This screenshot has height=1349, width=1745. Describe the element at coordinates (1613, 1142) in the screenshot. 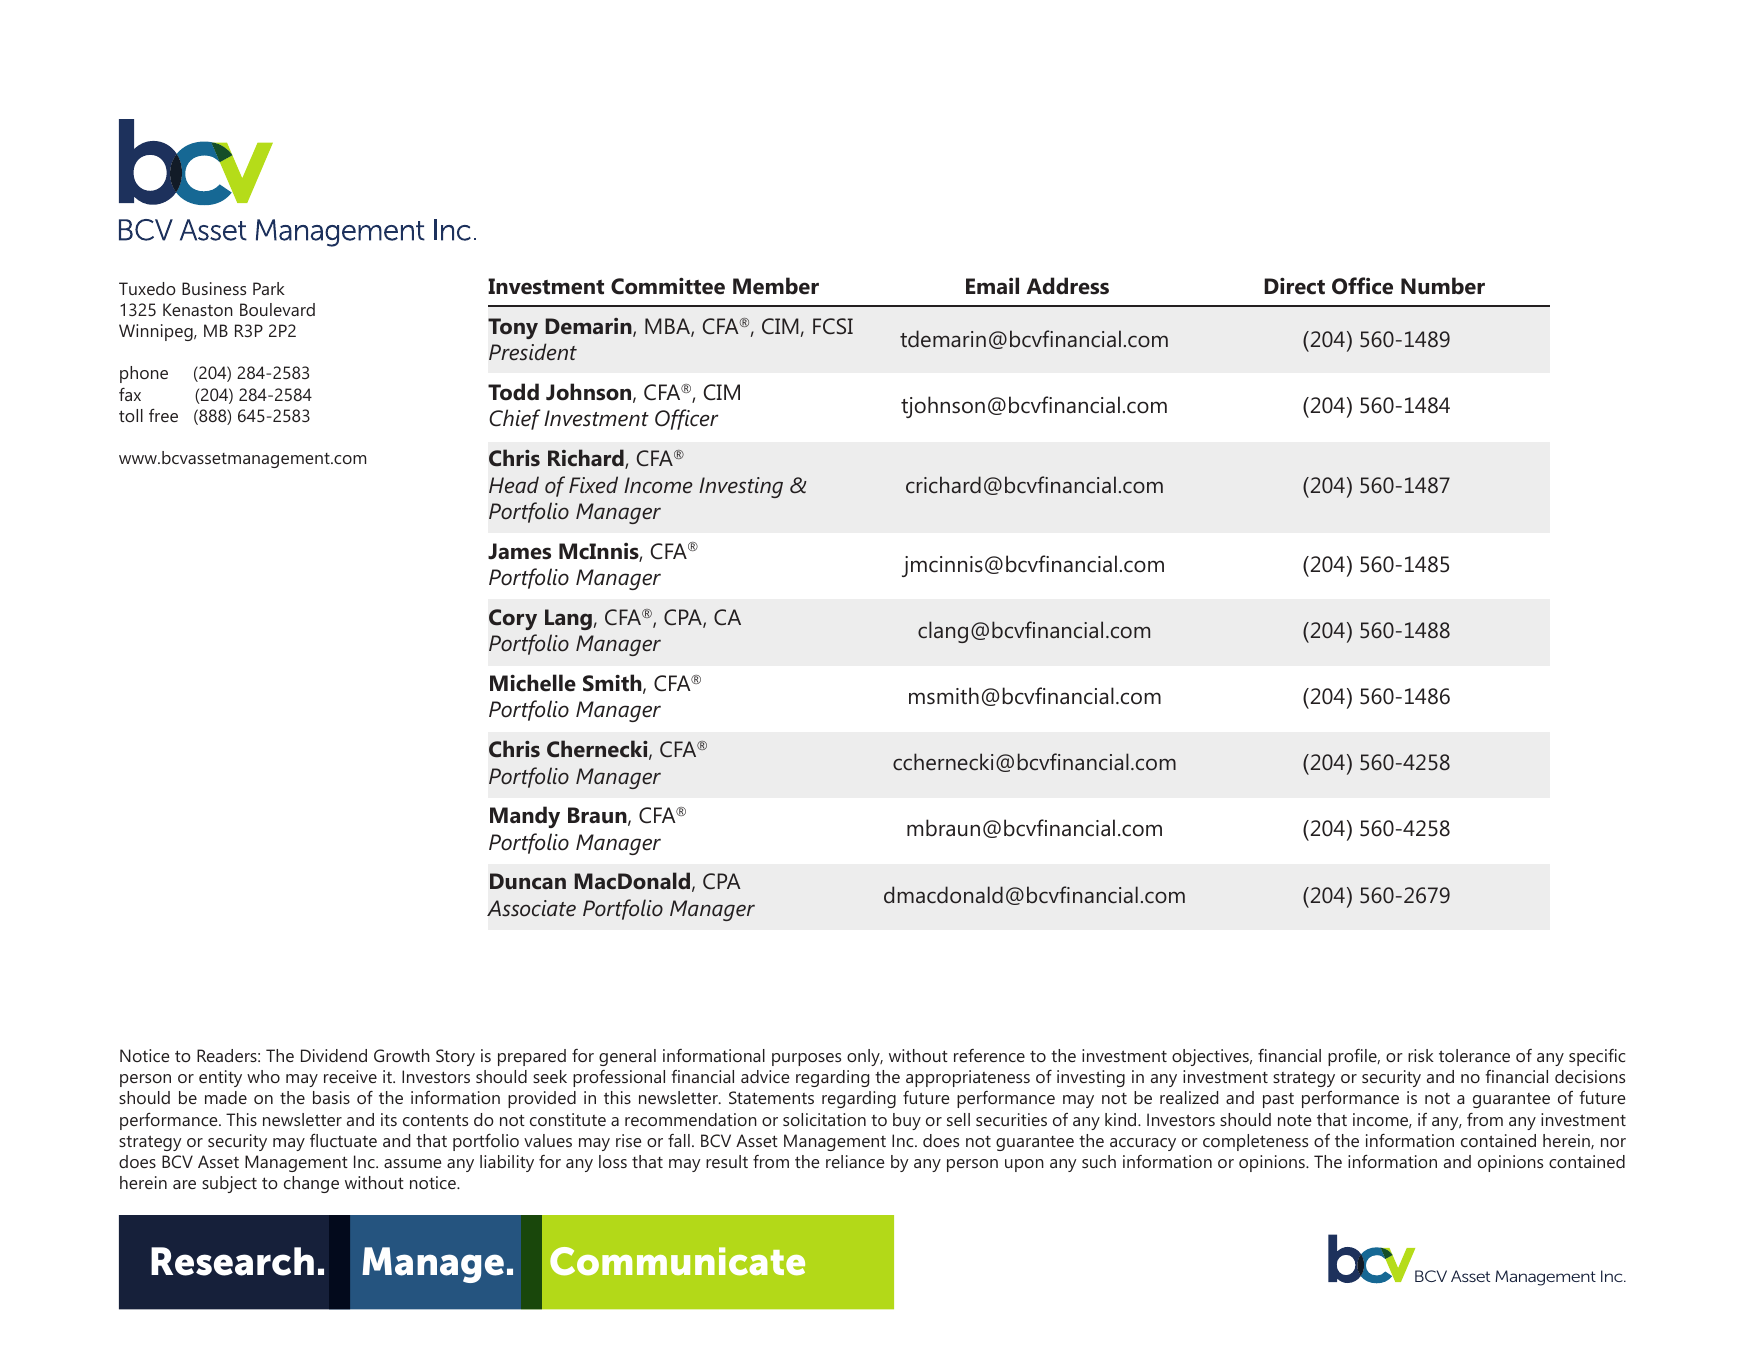

I see `nor` at that location.
